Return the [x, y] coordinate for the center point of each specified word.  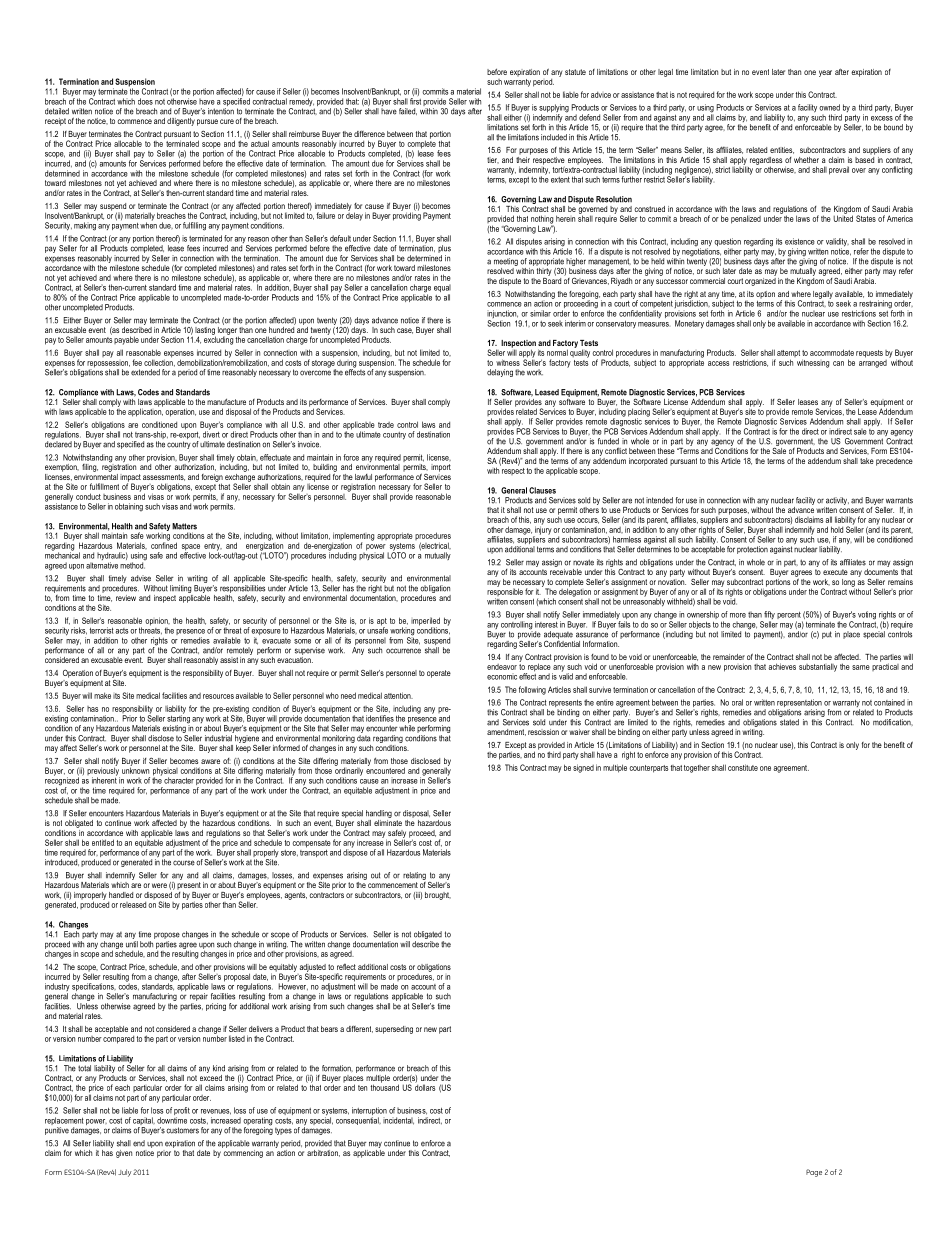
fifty [768, 616]
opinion [157, 622]
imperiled [425, 622]
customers [183, 1130]
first [415, 101]
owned [829, 107]
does [145, 101]
